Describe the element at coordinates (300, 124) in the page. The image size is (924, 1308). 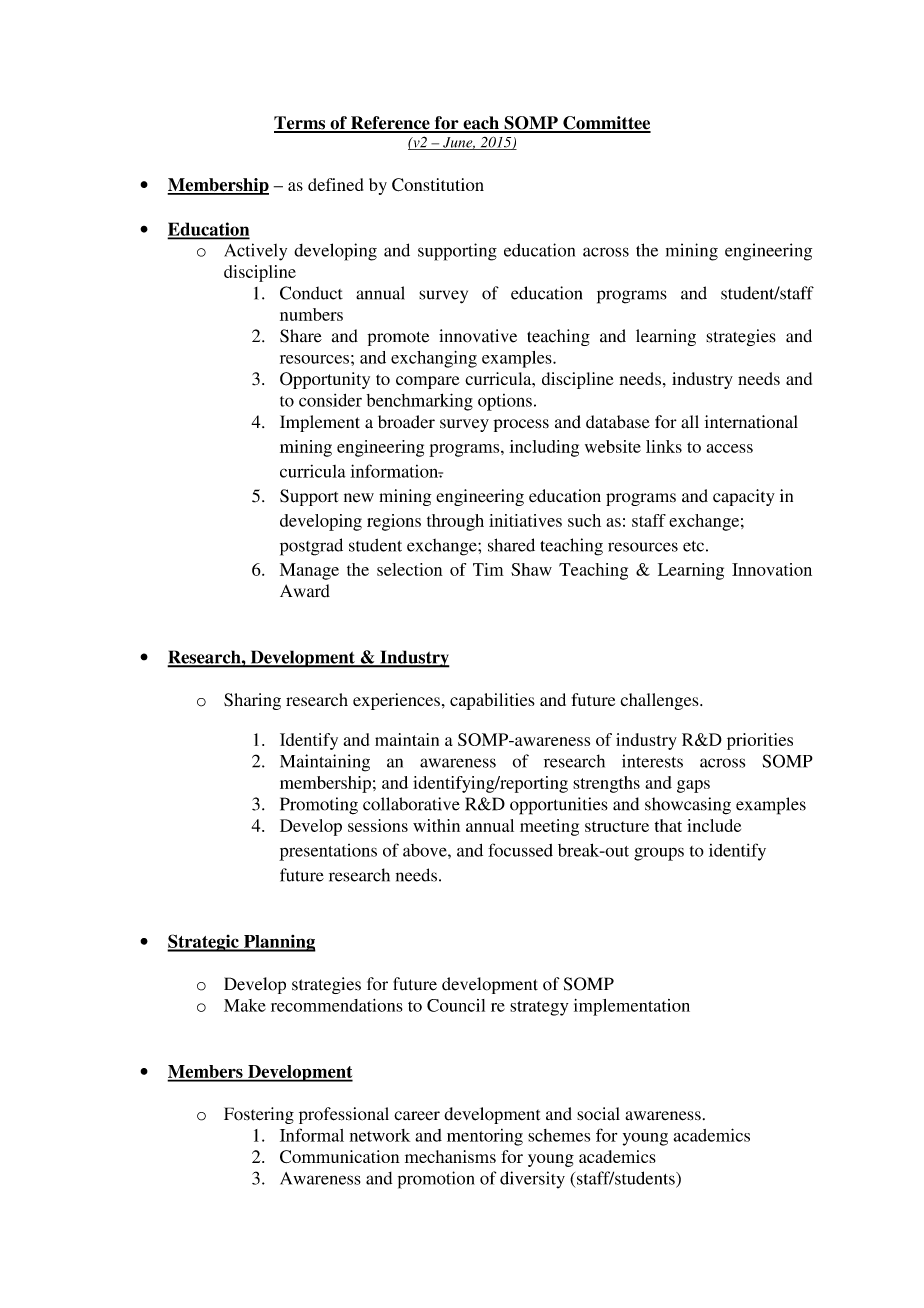
I see `Terms` at that location.
